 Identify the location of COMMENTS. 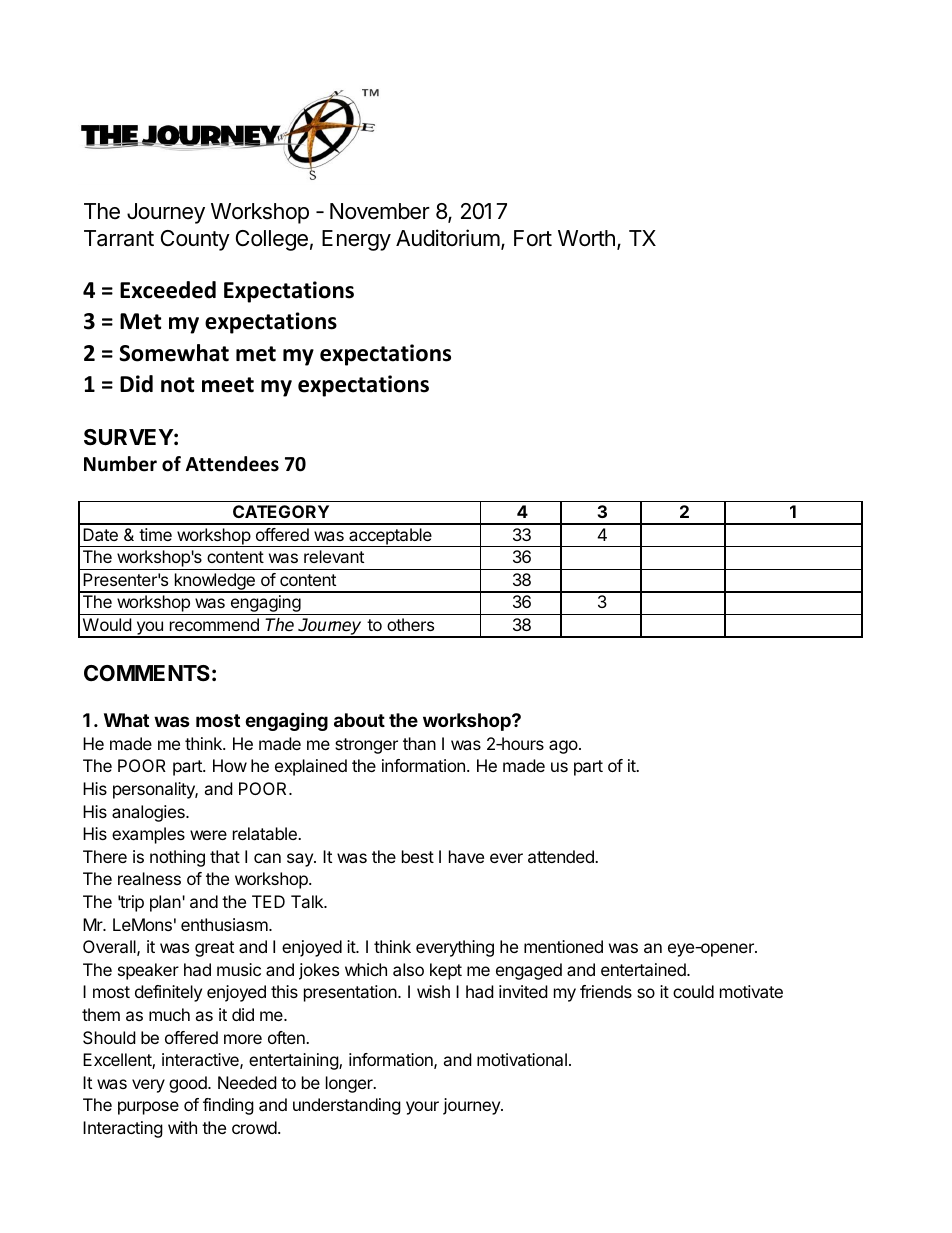
(147, 673).
